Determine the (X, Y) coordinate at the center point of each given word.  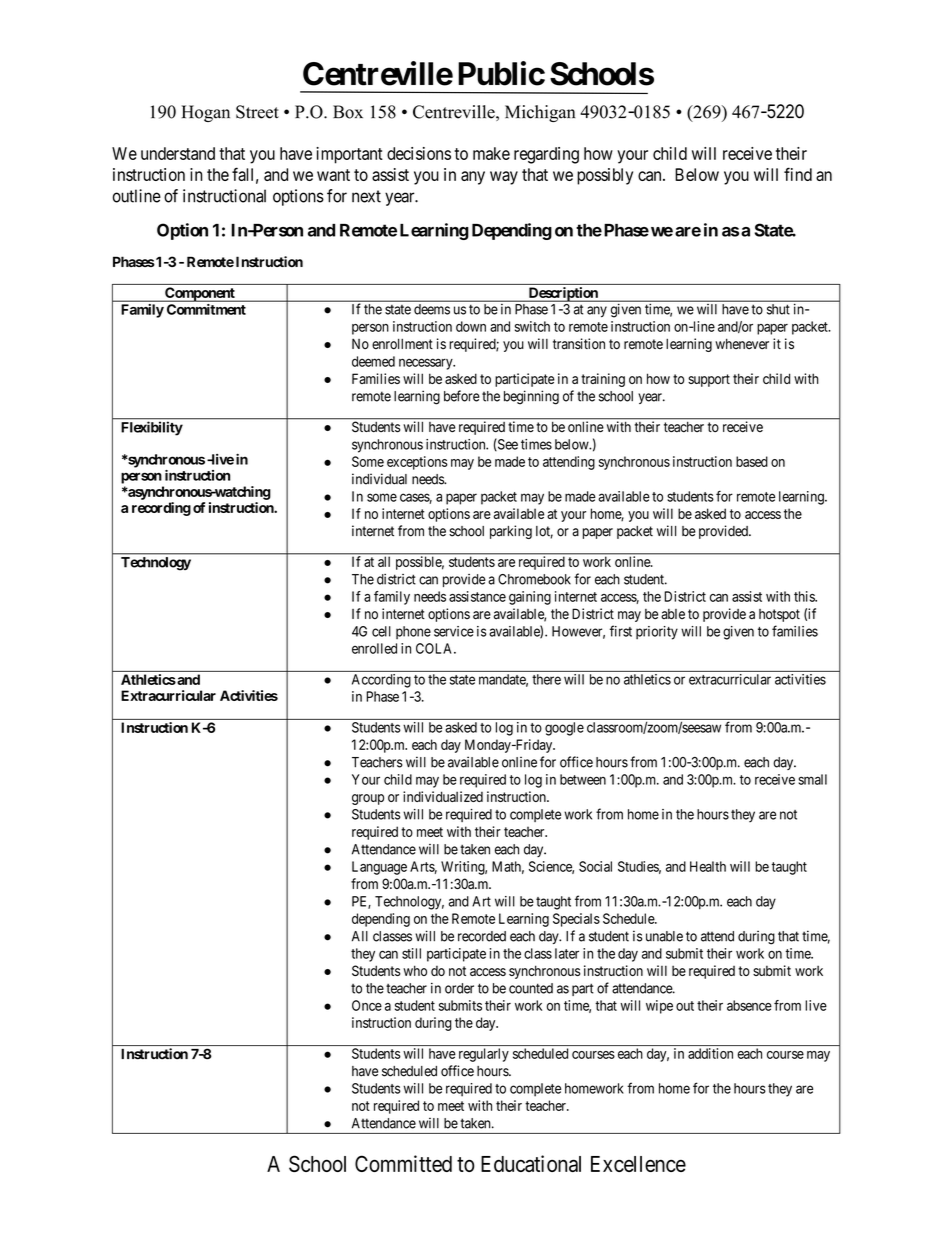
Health (708, 866)
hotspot (779, 615)
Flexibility (152, 428)
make (491, 153)
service (454, 631)
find (798, 174)
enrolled (374, 648)
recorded (482, 936)
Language (379, 868)
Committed (403, 1163)
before (462, 396)
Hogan (205, 113)
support (709, 380)
